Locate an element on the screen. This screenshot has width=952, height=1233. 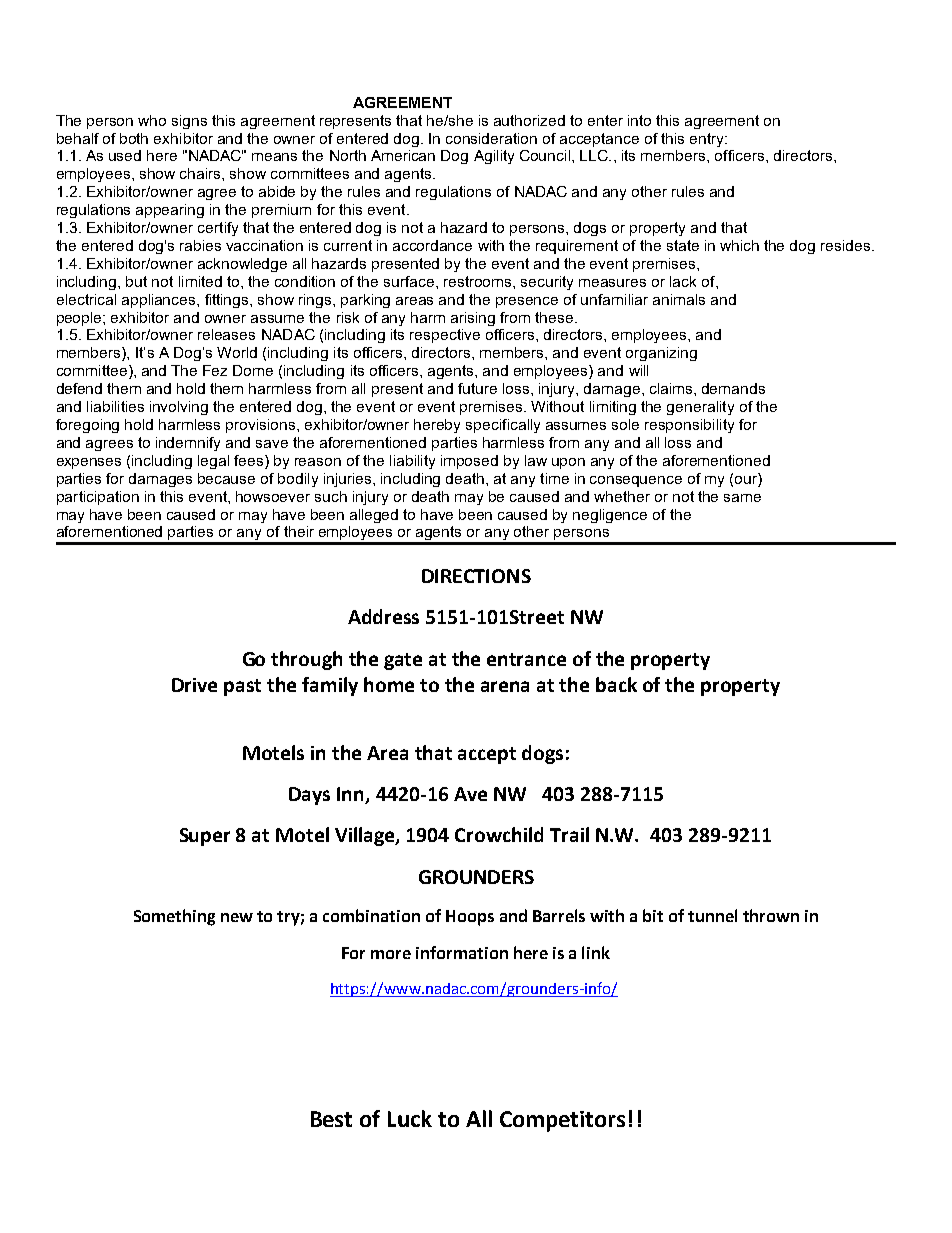
both is located at coordinates (134, 138).
